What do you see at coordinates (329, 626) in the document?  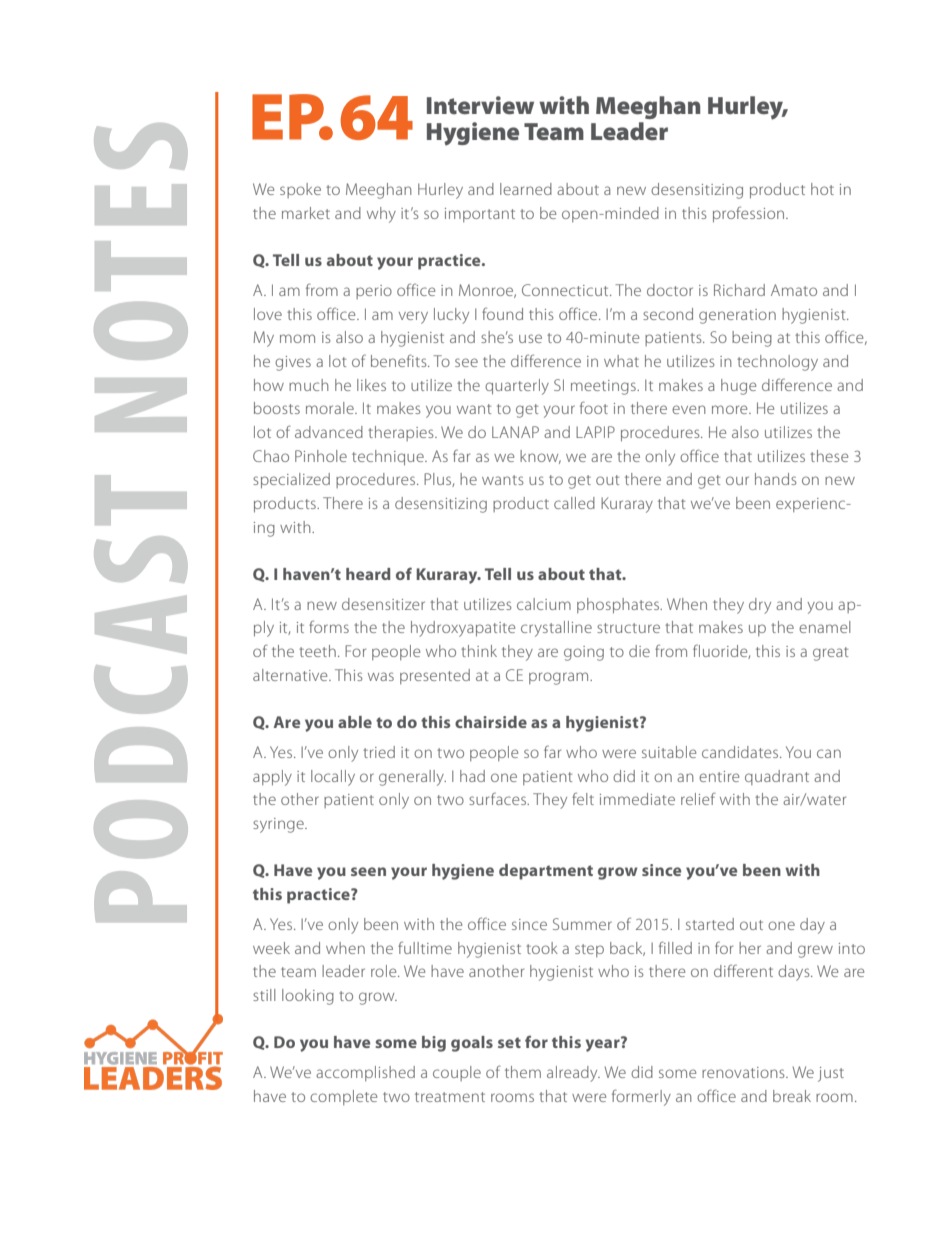 I see `forms` at bounding box center [329, 626].
